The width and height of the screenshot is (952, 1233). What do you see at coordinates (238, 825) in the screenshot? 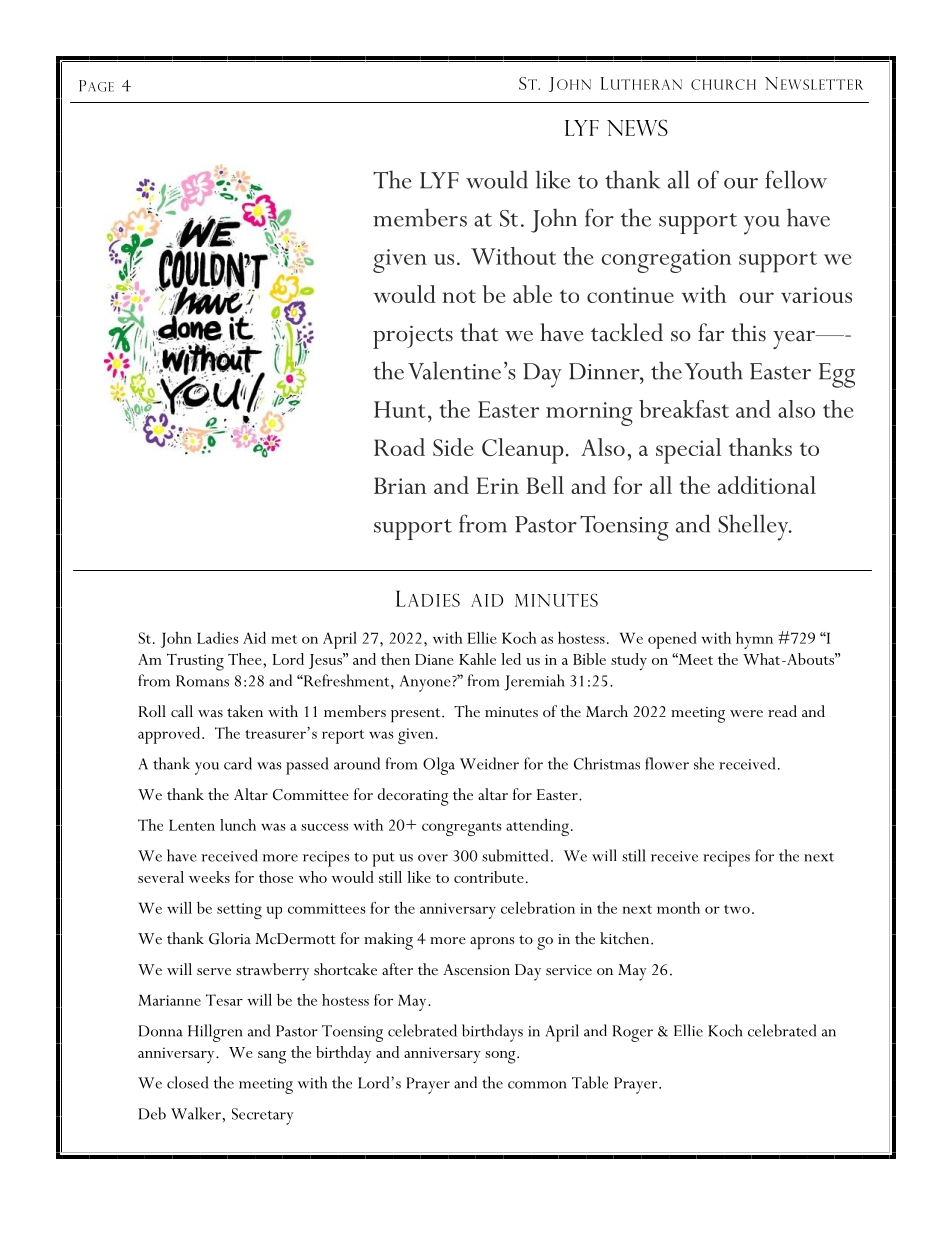
I see `lunch` at bounding box center [238, 825].
